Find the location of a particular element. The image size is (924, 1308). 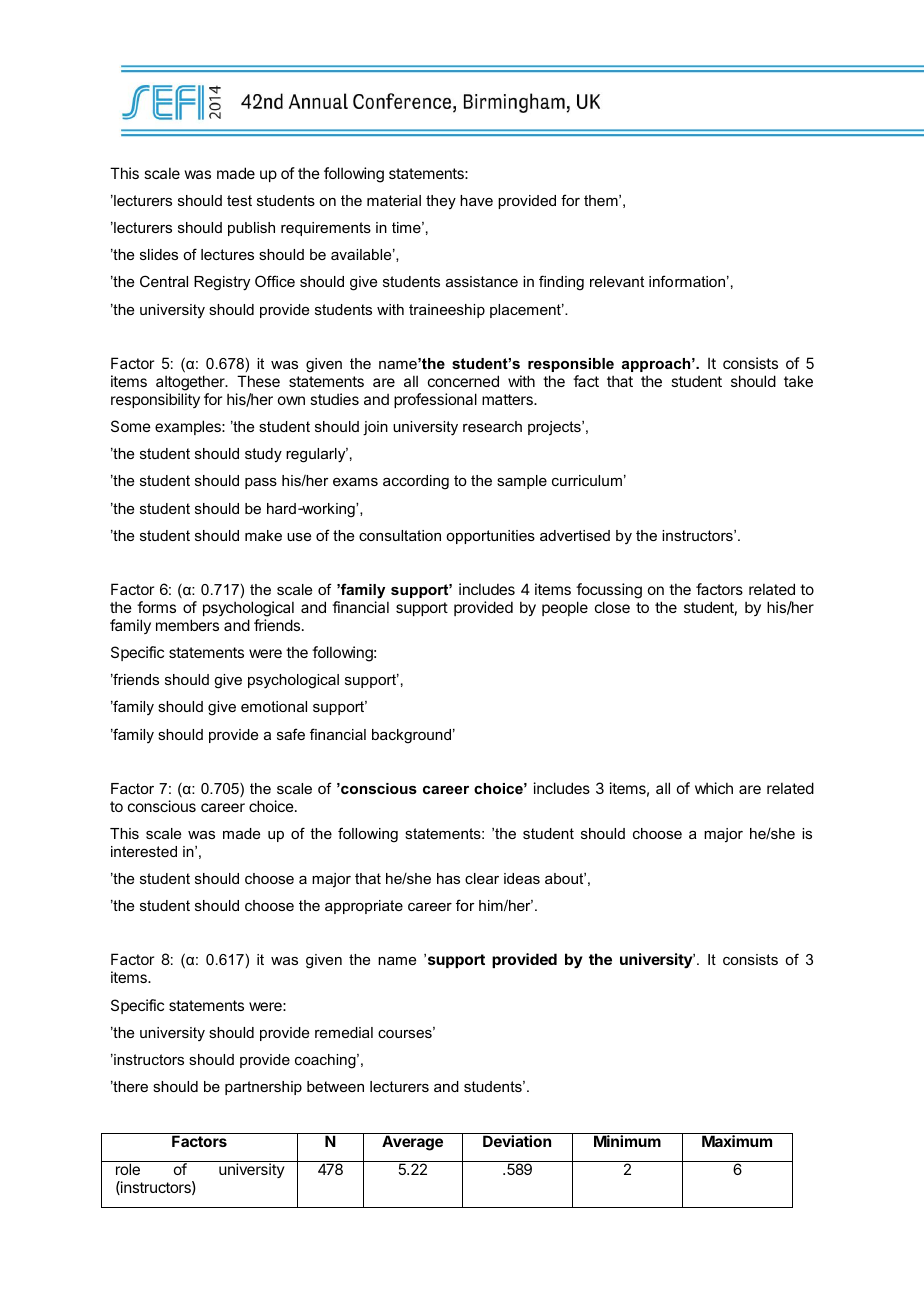

make is located at coordinates (263, 535).
